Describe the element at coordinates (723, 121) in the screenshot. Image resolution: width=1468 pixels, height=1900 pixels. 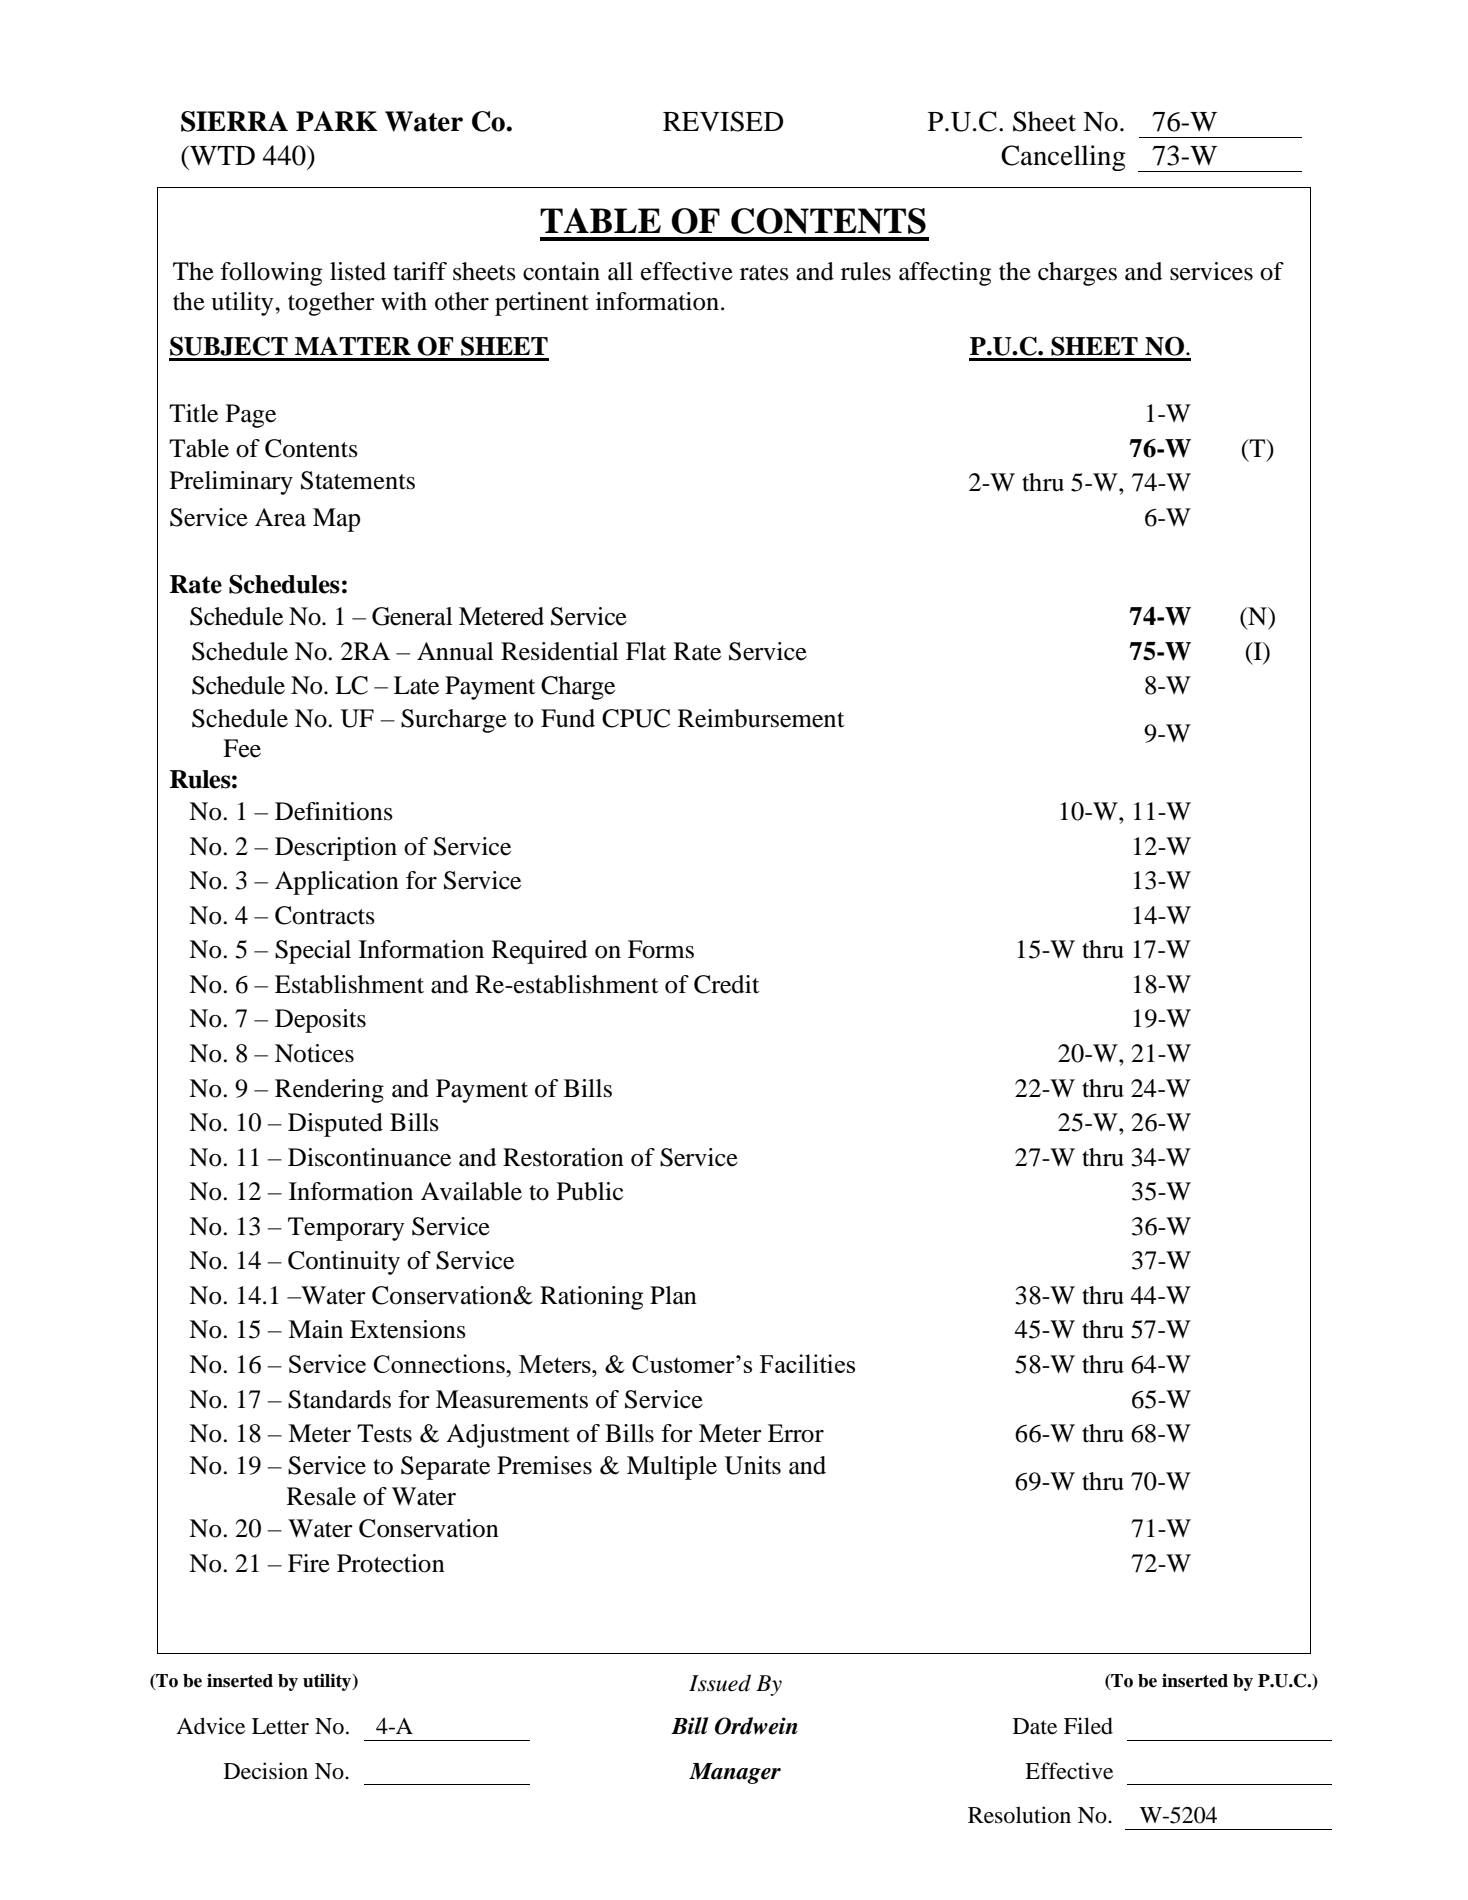
I see `REVISED` at that location.
